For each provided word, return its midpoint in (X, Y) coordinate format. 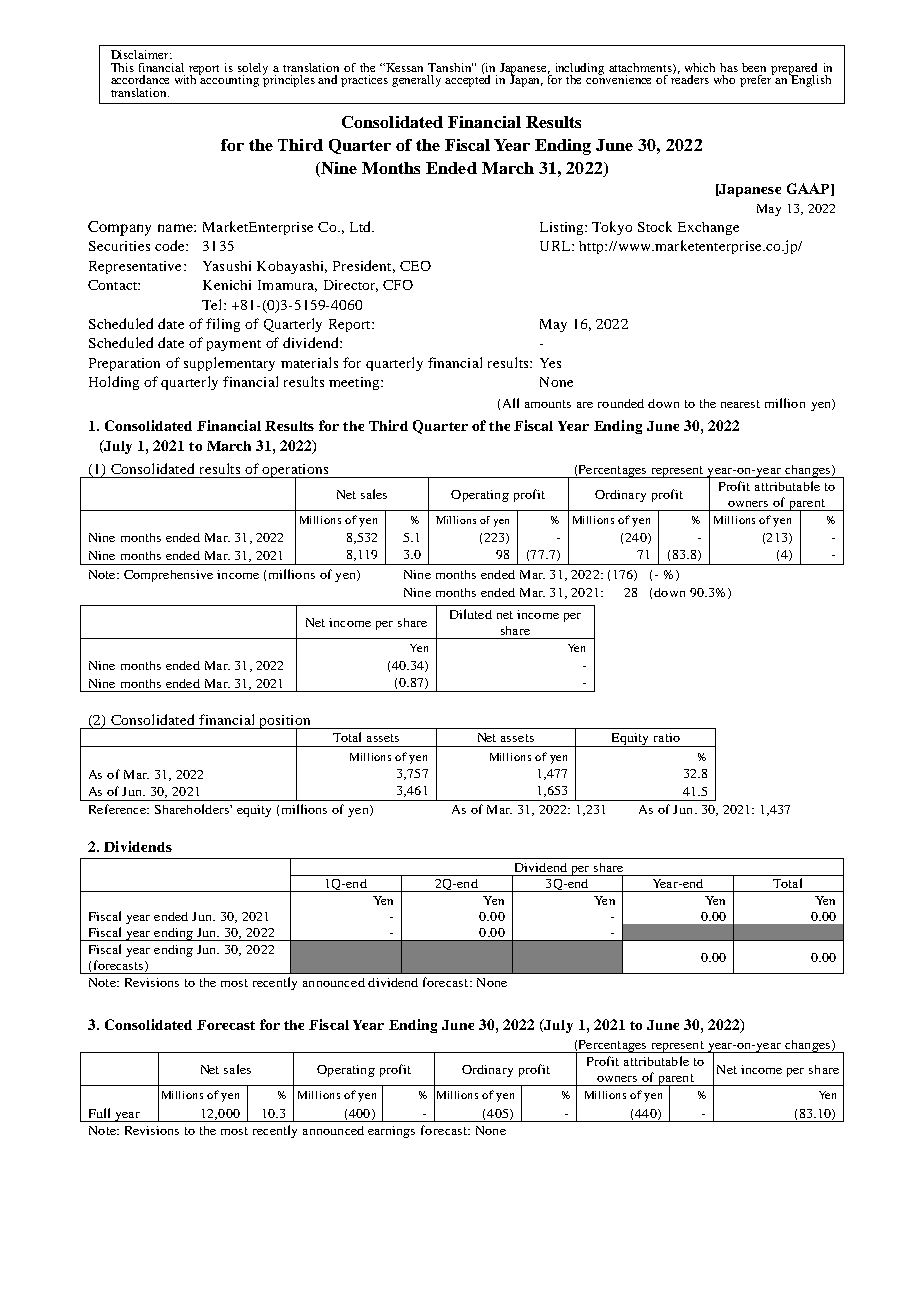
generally (416, 81)
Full (99, 1113)
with (187, 78)
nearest (740, 404)
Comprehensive (168, 576)
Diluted (471, 614)
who (724, 79)
